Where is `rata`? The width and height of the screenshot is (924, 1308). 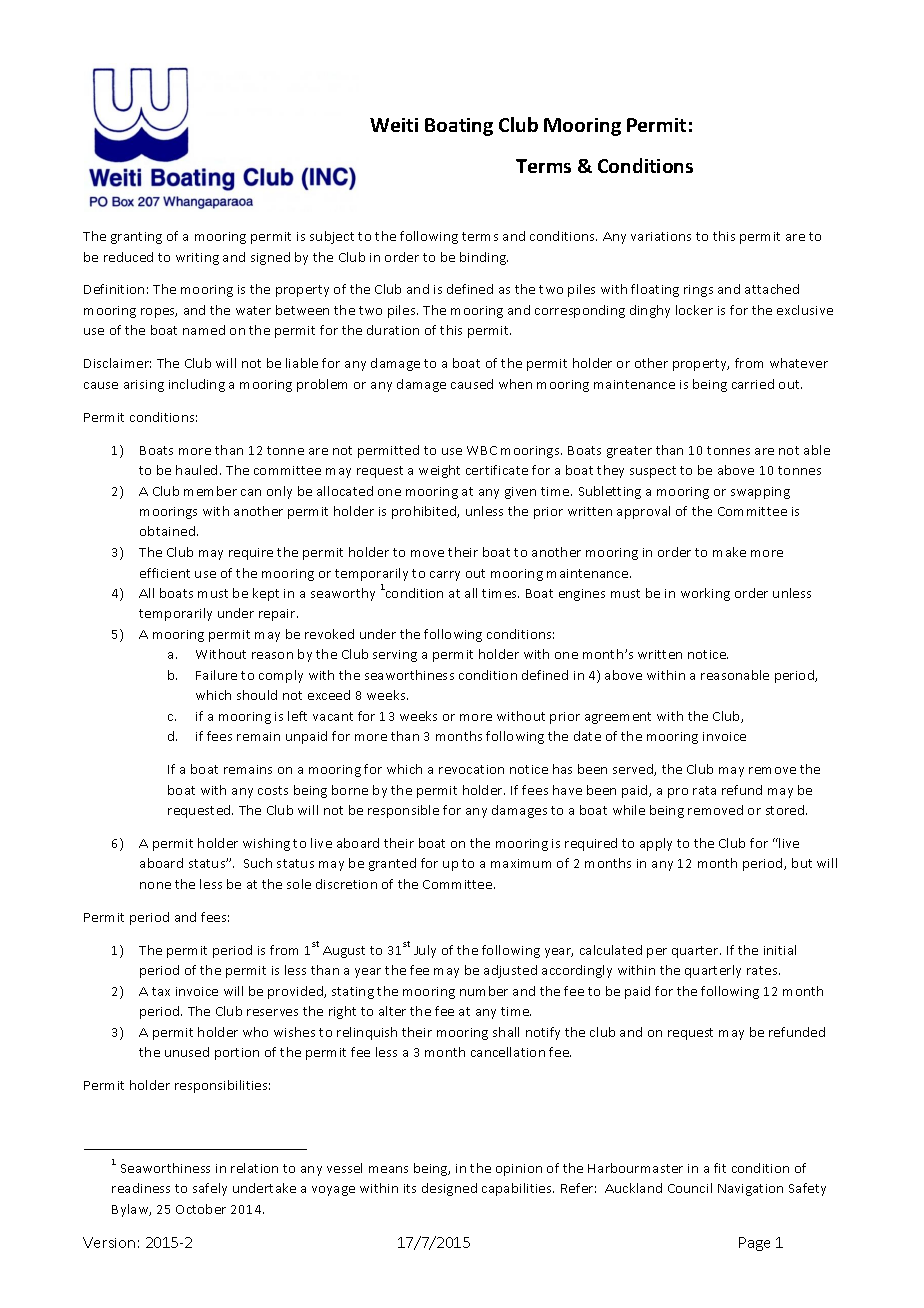 rata is located at coordinates (704, 790).
